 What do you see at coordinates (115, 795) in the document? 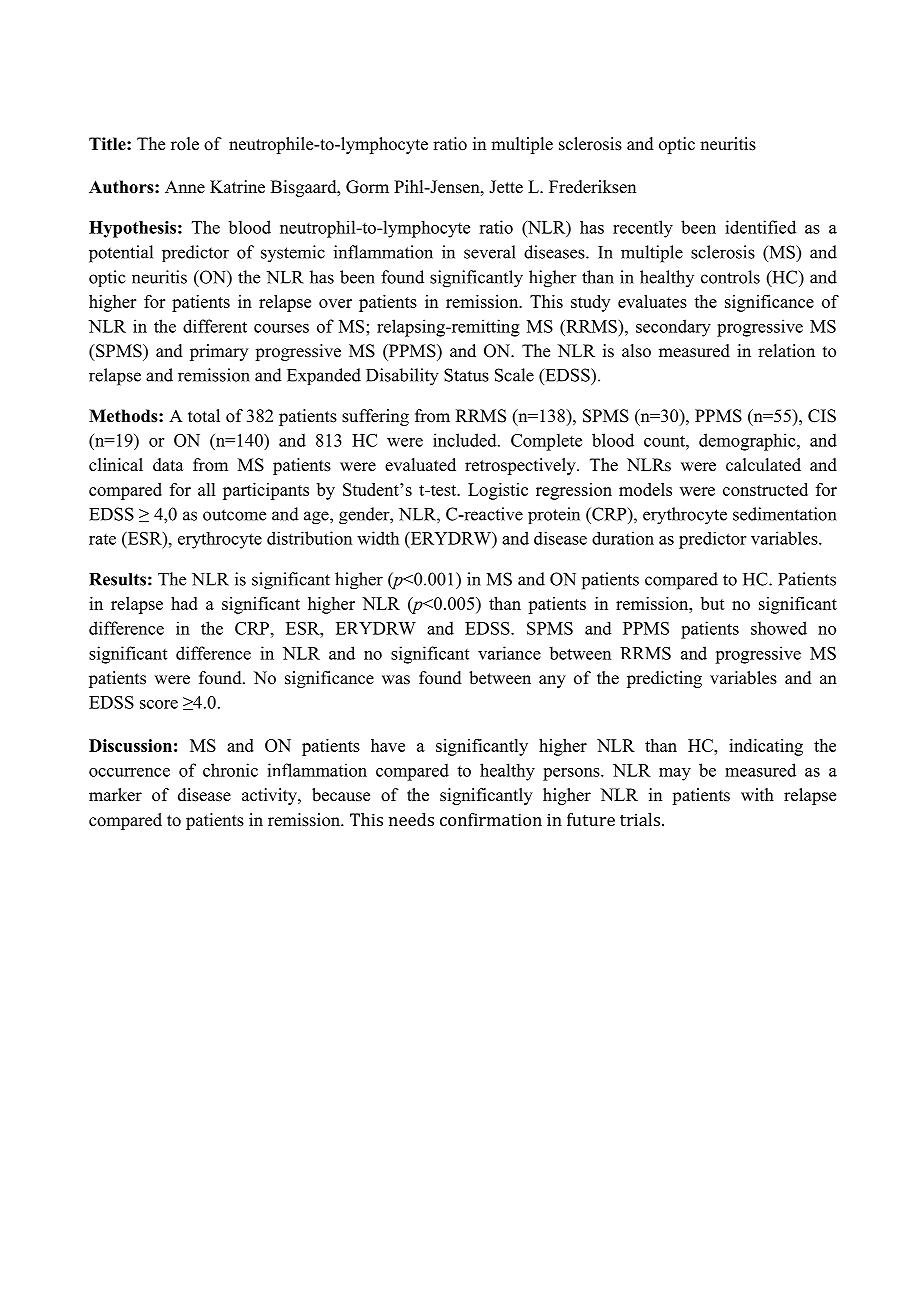
I see `marker` at bounding box center [115, 795].
